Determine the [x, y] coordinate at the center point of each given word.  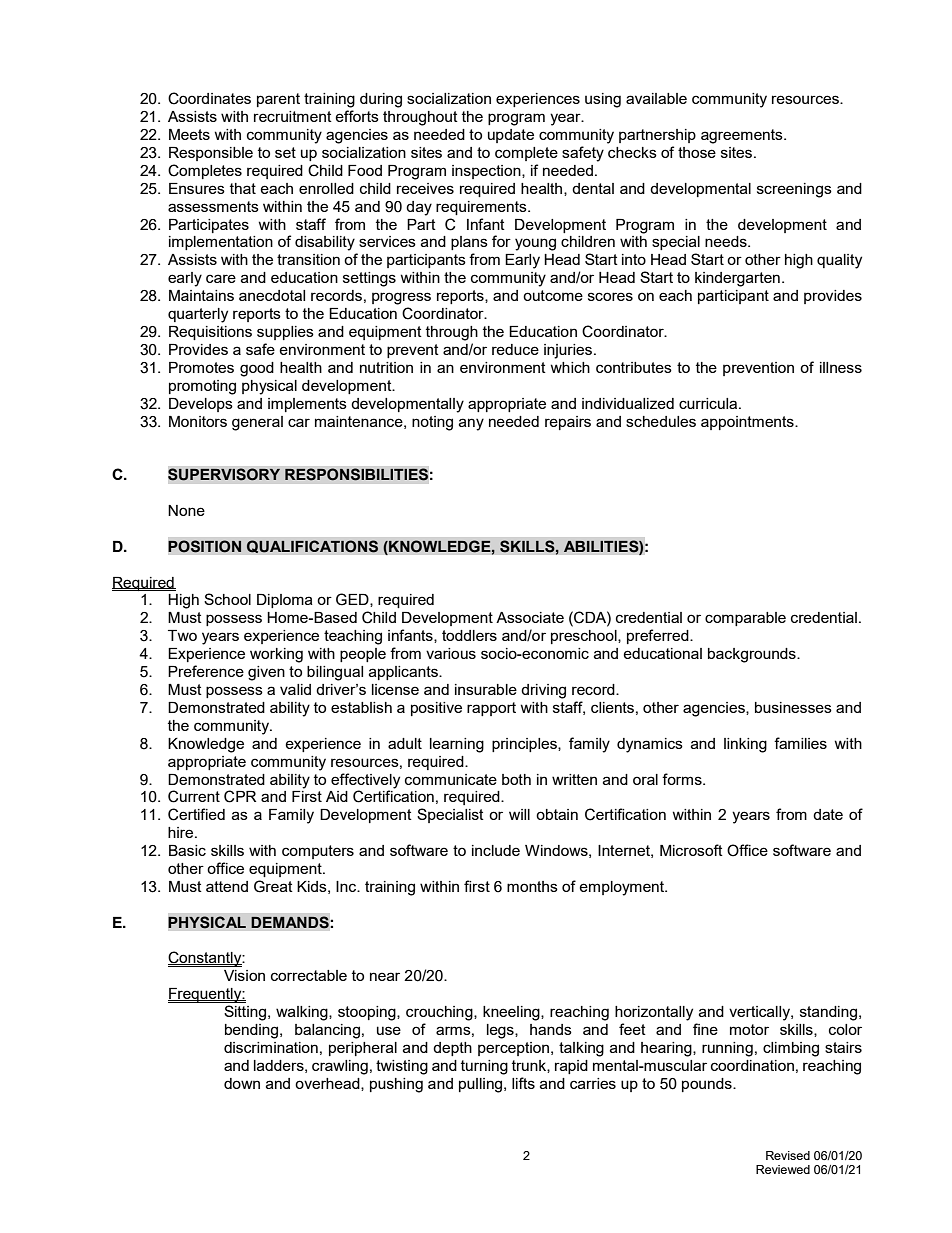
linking [745, 745]
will [519, 814]
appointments [748, 423]
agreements [743, 136]
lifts [523, 1083]
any [471, 424]
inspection [487, 172]
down [242, 1083]
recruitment [293, 116]
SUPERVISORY [224, 474]
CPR [240, 796]
